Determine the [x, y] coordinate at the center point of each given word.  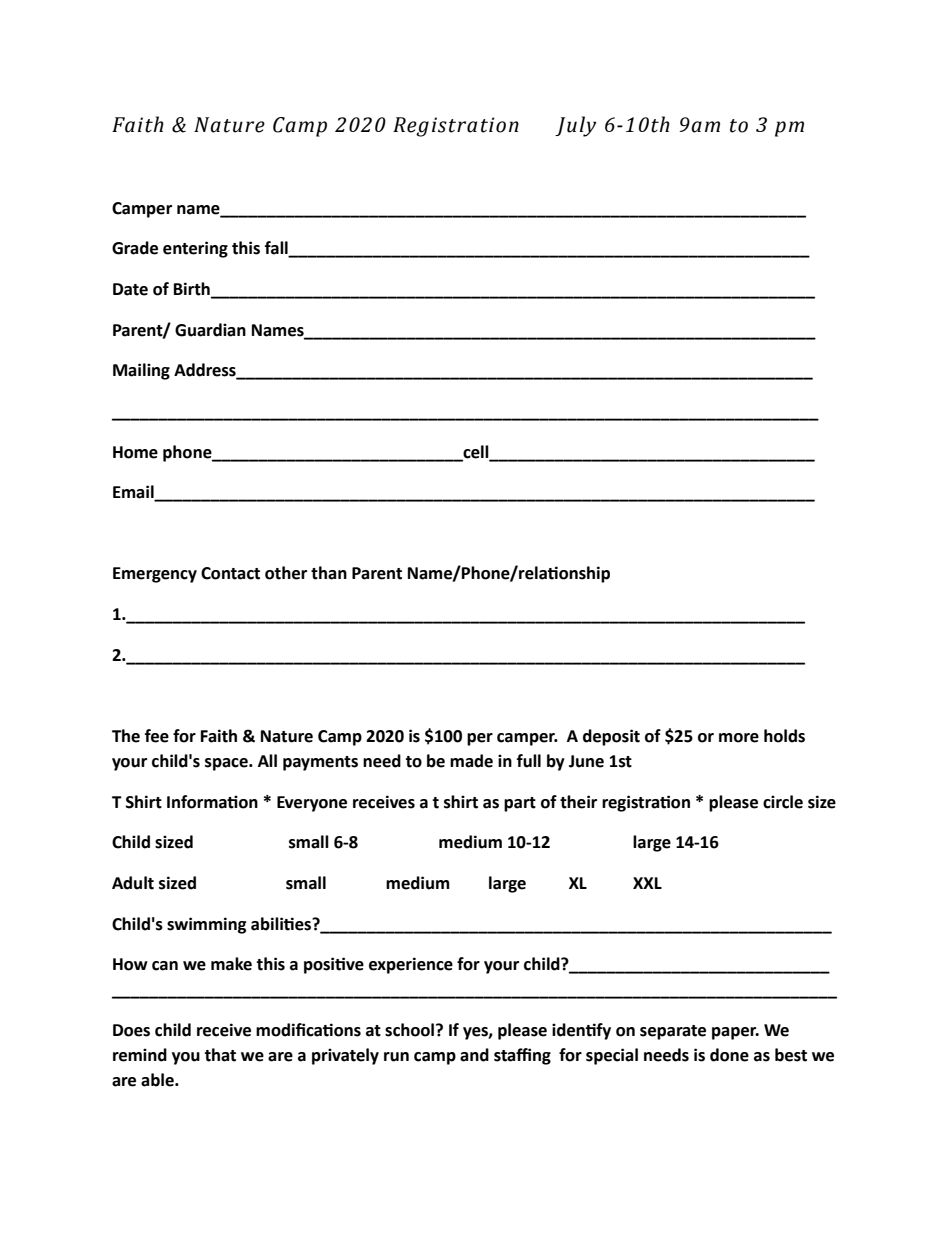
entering [195, 249]
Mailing [141, 371]
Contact [230, 573]
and [474, 1055]
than [329, 573]
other [286, 573]
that [220, 1055]
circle [783, 802]
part [520, 804]
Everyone [312, 804]
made [471, 761]
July [576, 126]
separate [673, 1032]
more [739, 738]
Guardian [210, 330]
